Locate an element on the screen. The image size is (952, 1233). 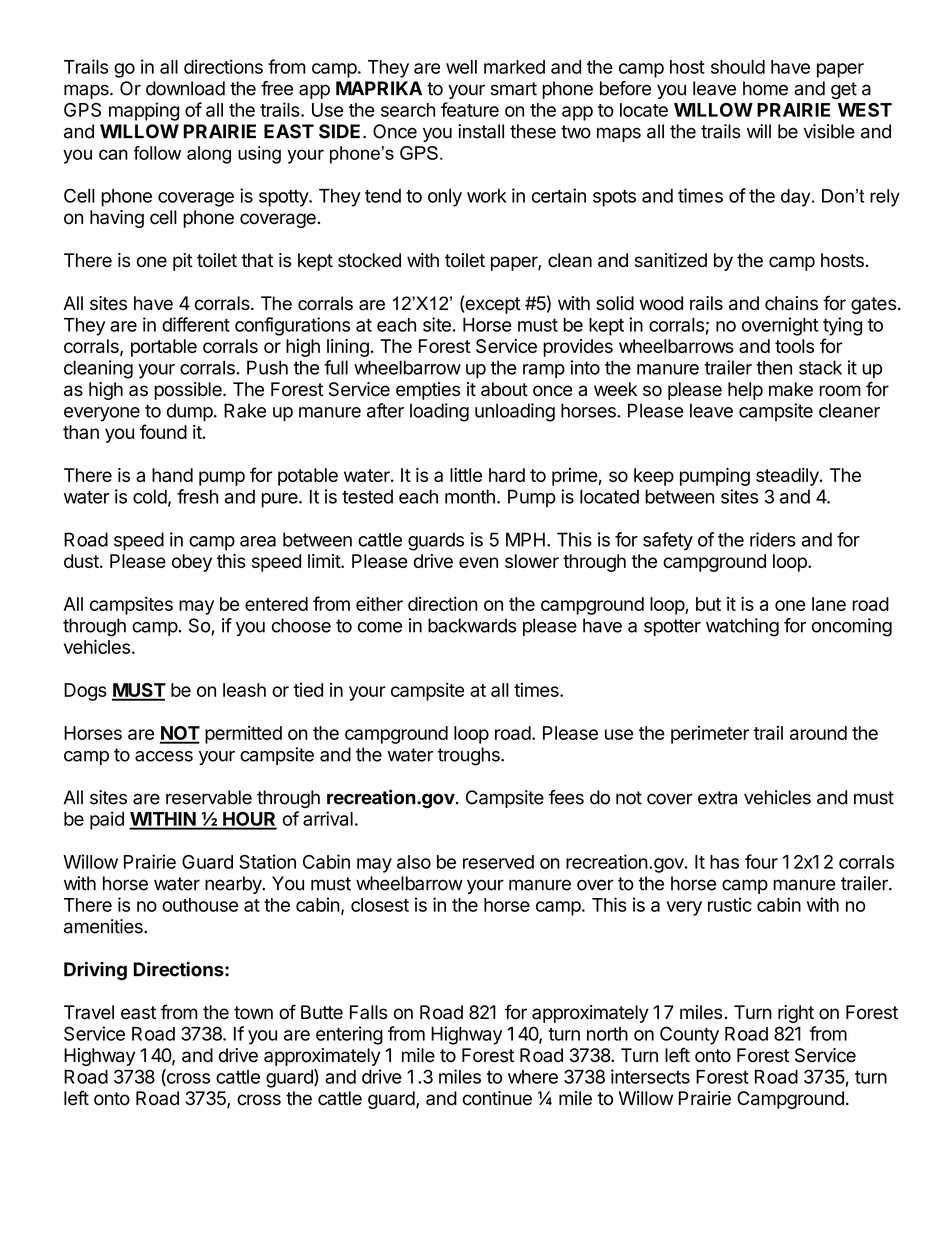
ramp is located at coordinates (544, 371).
